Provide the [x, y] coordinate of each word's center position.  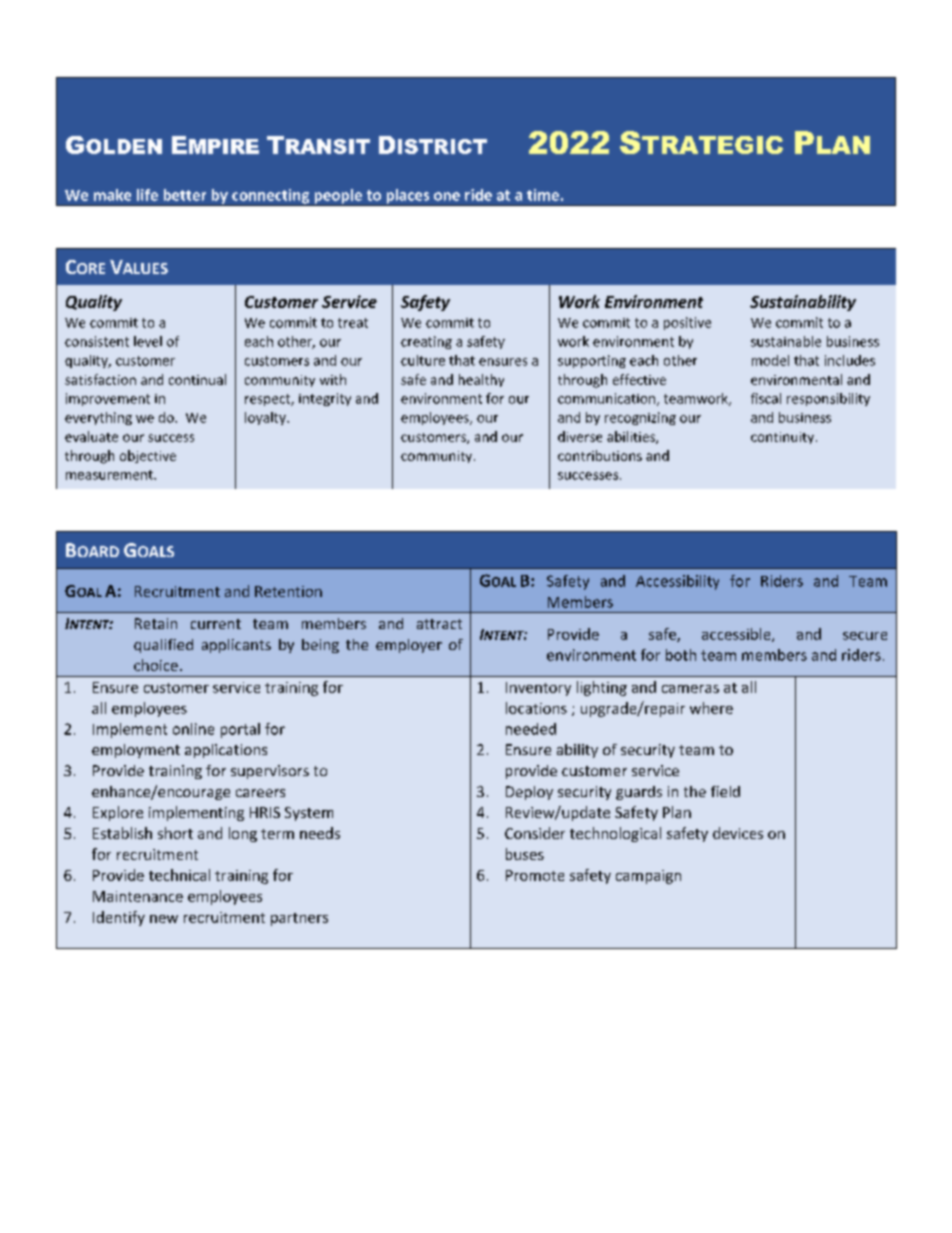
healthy [481, 380]
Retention [288, 591]
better [185, 195]
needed [531, 729]
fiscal [766, 398]
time [543, 195]
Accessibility [677, 582]
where [711, 708]
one [447, 196]
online [193, 729]
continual [197, 379]
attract [439, 624]
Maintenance [138, 896]
